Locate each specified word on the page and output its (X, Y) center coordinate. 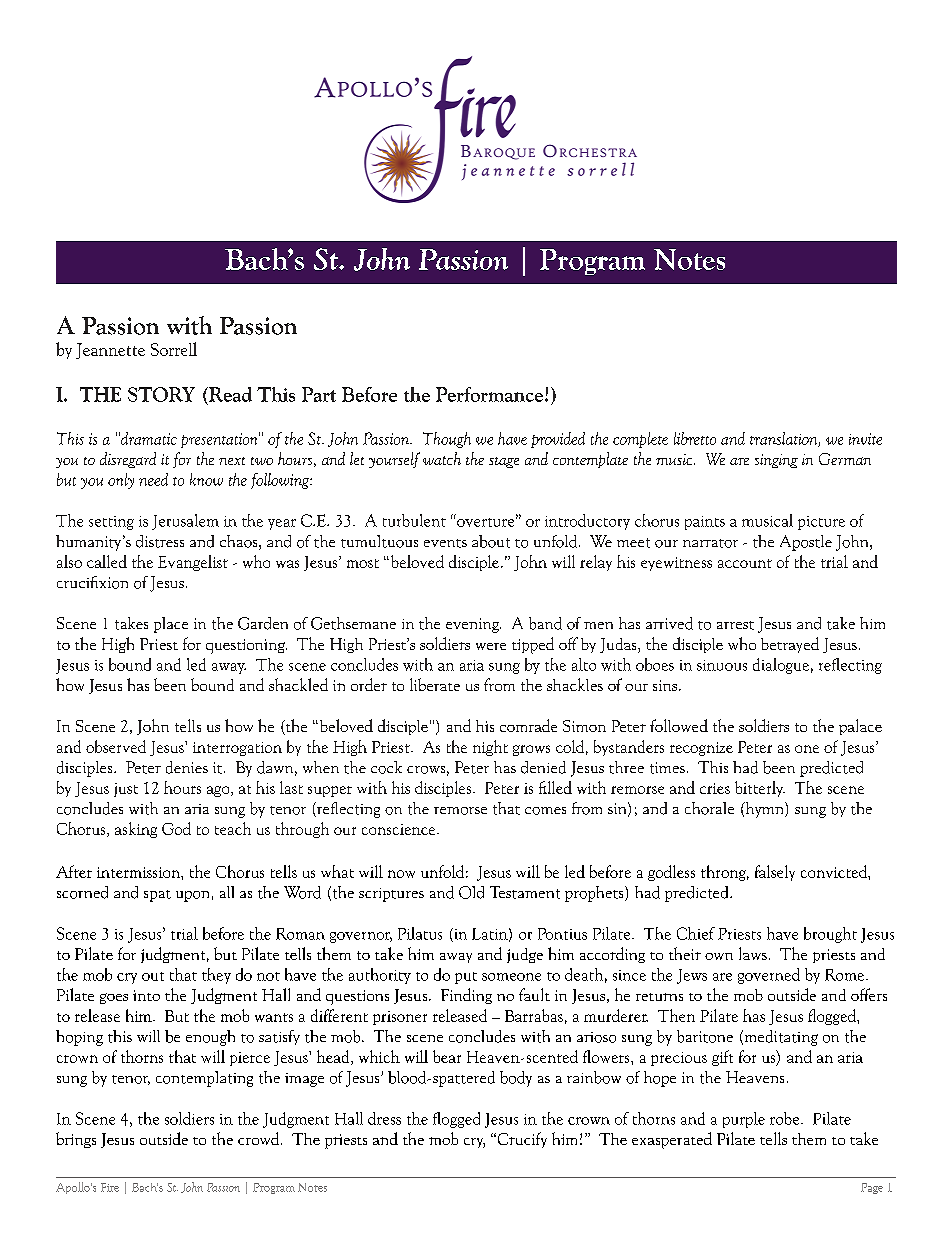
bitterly (760, 789)
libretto (695, 438)
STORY (161, 394)
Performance (489, 394)
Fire (110, 1187)
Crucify (521, 1140)
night (490, 748)
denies (187, 767)
